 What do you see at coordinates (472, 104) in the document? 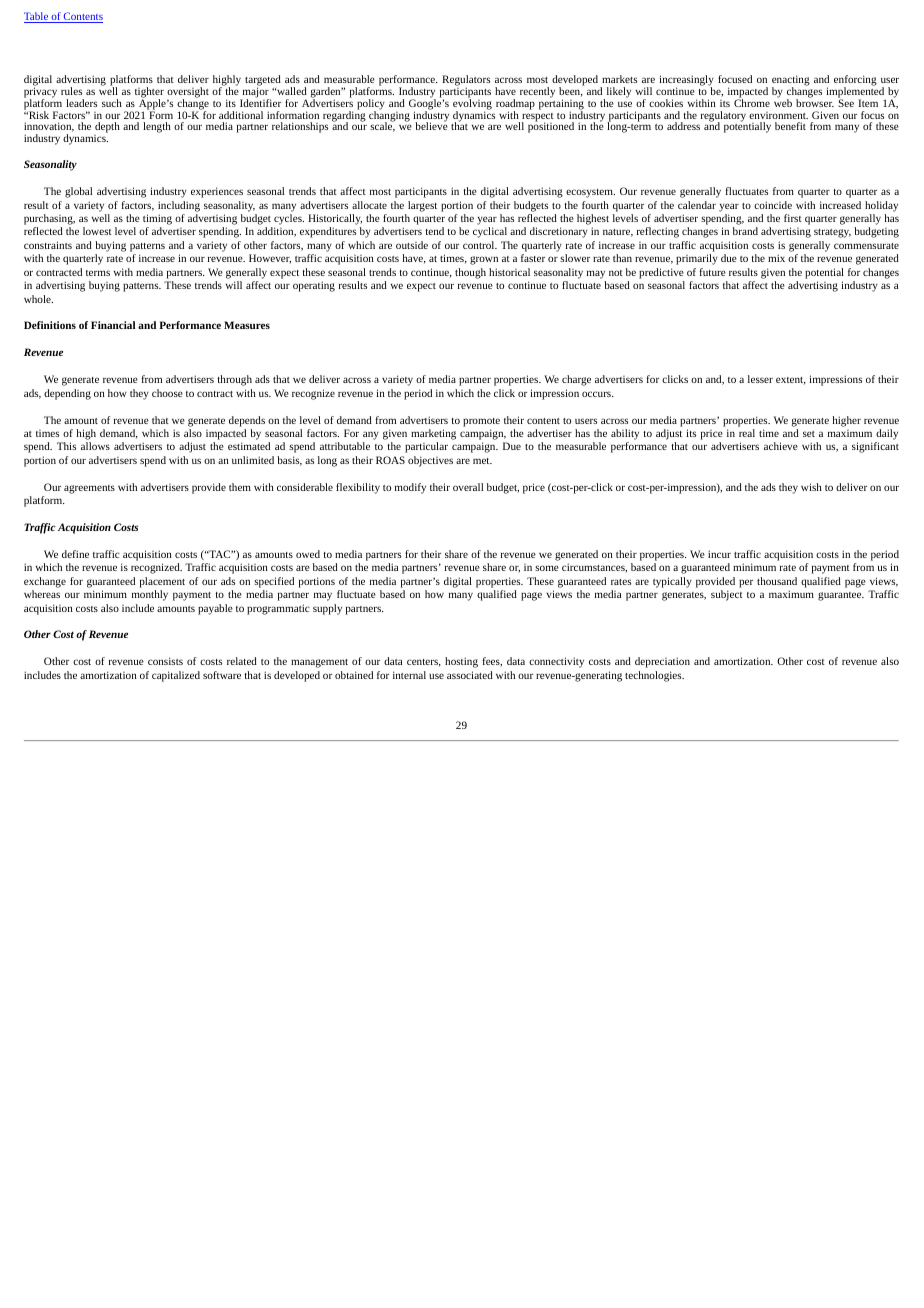
I see `evolving` at bounding box center [472, 104].
